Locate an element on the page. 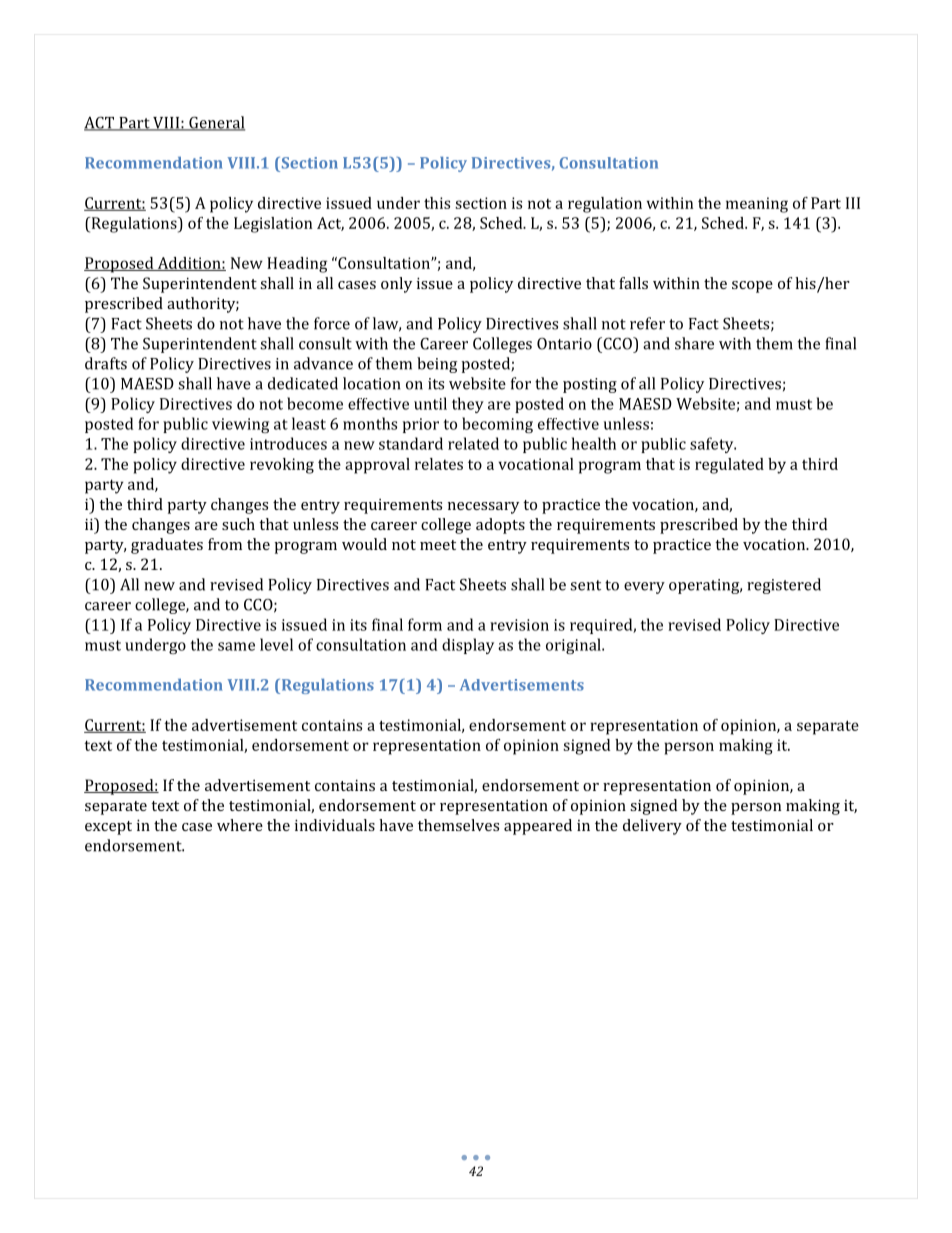 The height and width of the document is (1233, 952). only is located at coordinates (396, 285).
